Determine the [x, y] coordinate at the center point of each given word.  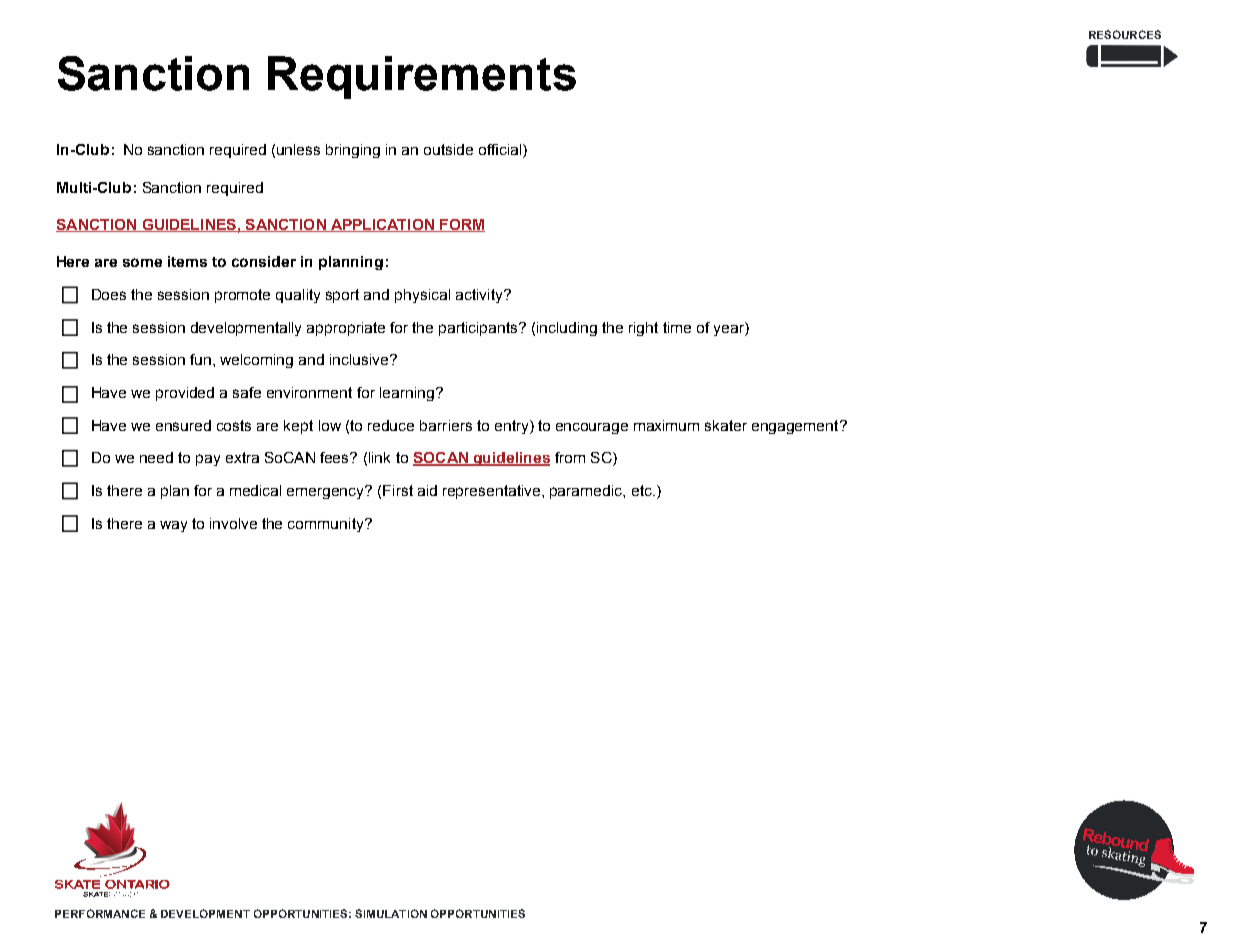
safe [247, 392]
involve [233, 523]
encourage [592, 428]
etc [643, 490]
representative [493, 492]
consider [264, 261]
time [677, 327]
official [501, 151]
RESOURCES [1125, 34]
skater [726, 425]
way [173, 526]
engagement [796, 427]
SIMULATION [391, 913]
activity [480, 296]
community [327, 525]
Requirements [422, 77]
